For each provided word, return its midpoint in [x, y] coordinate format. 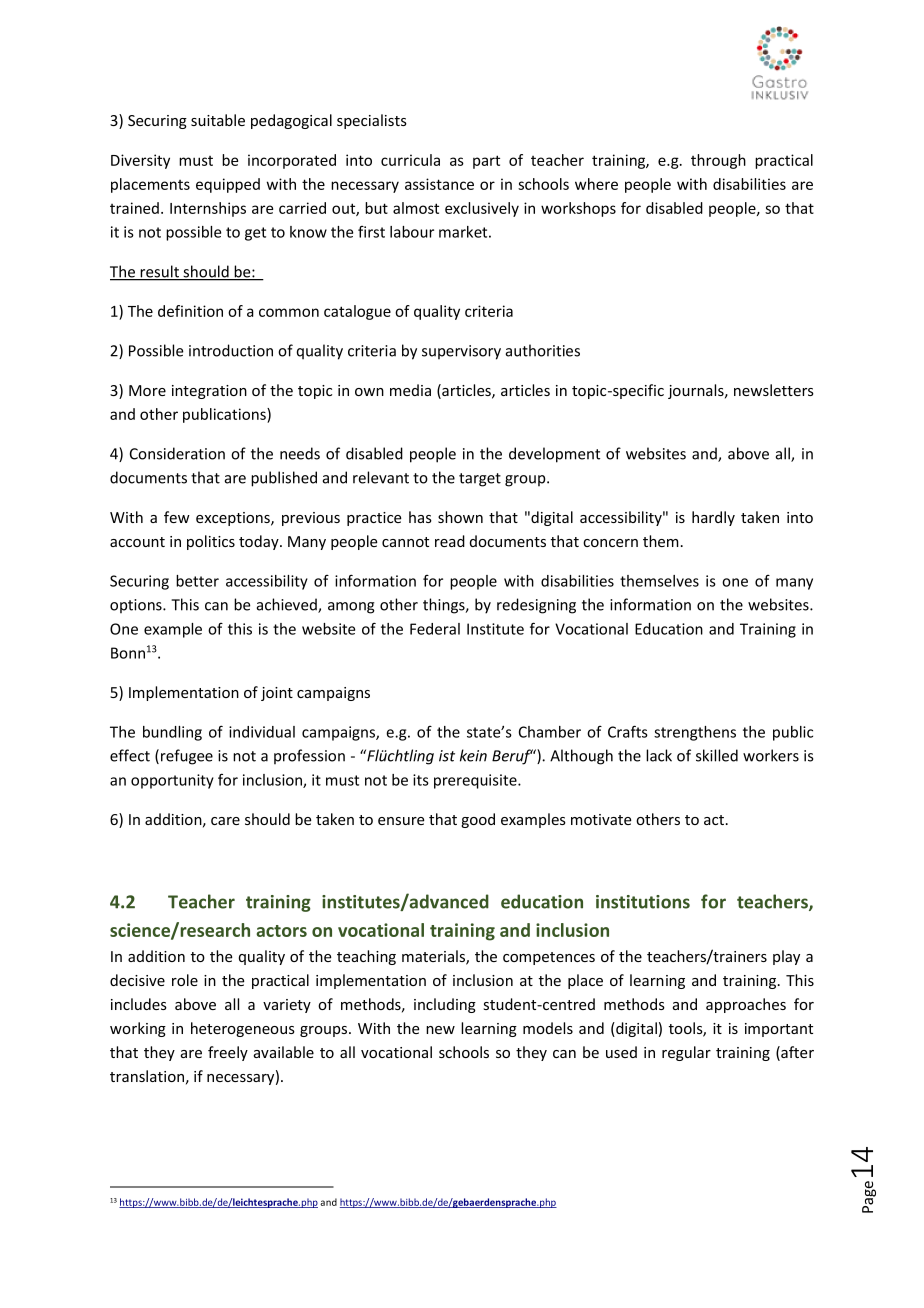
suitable [218, 120]
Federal [435, 629]
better [197, 581]
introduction [231, 350]
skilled [717, 755]
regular [686, 1053]
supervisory [461, 352]
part [486, 162]
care [225, 821]
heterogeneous [243, 1029]
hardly [713, 518]
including [445, 1005]
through [718, 161]
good [478, 820]
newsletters [774, 390]
